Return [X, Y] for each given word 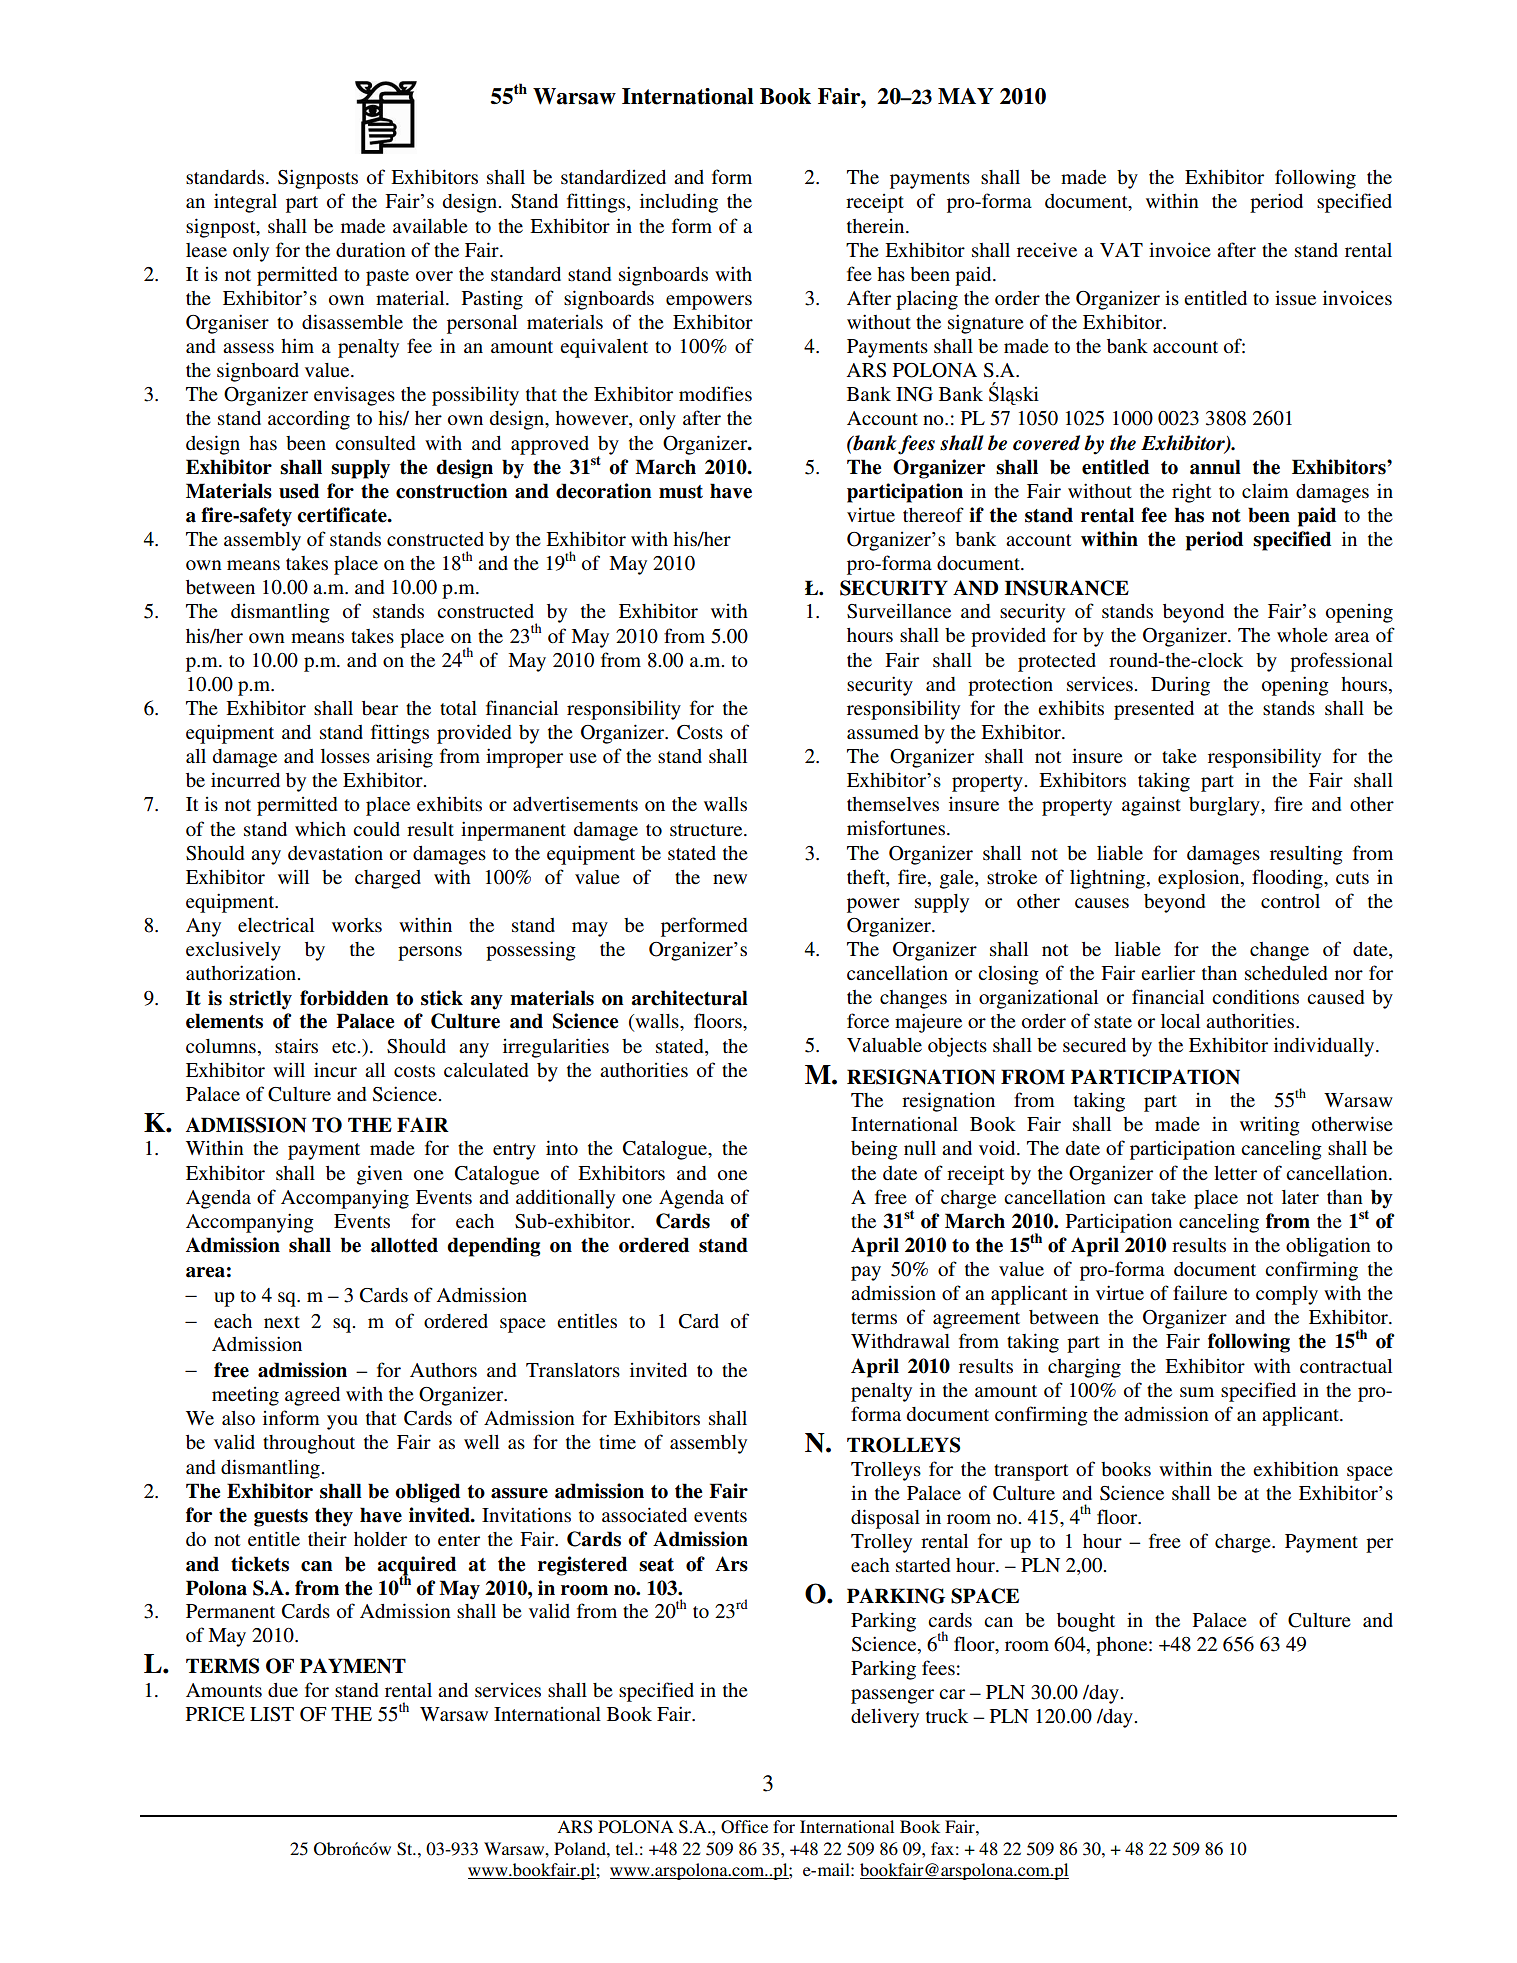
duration [371, 249]
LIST [272, 1714]
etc [345, 1047]
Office [744, 1827]
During [1180, 686]
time [617, 1441]
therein [877, 226]
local [1180, 1021]
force [868, 1020]
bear [380, 708]
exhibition [1296, 1469]
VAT [1121, 250]
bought [1086, 1622]
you [342, 1422]
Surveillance [899, 611]
